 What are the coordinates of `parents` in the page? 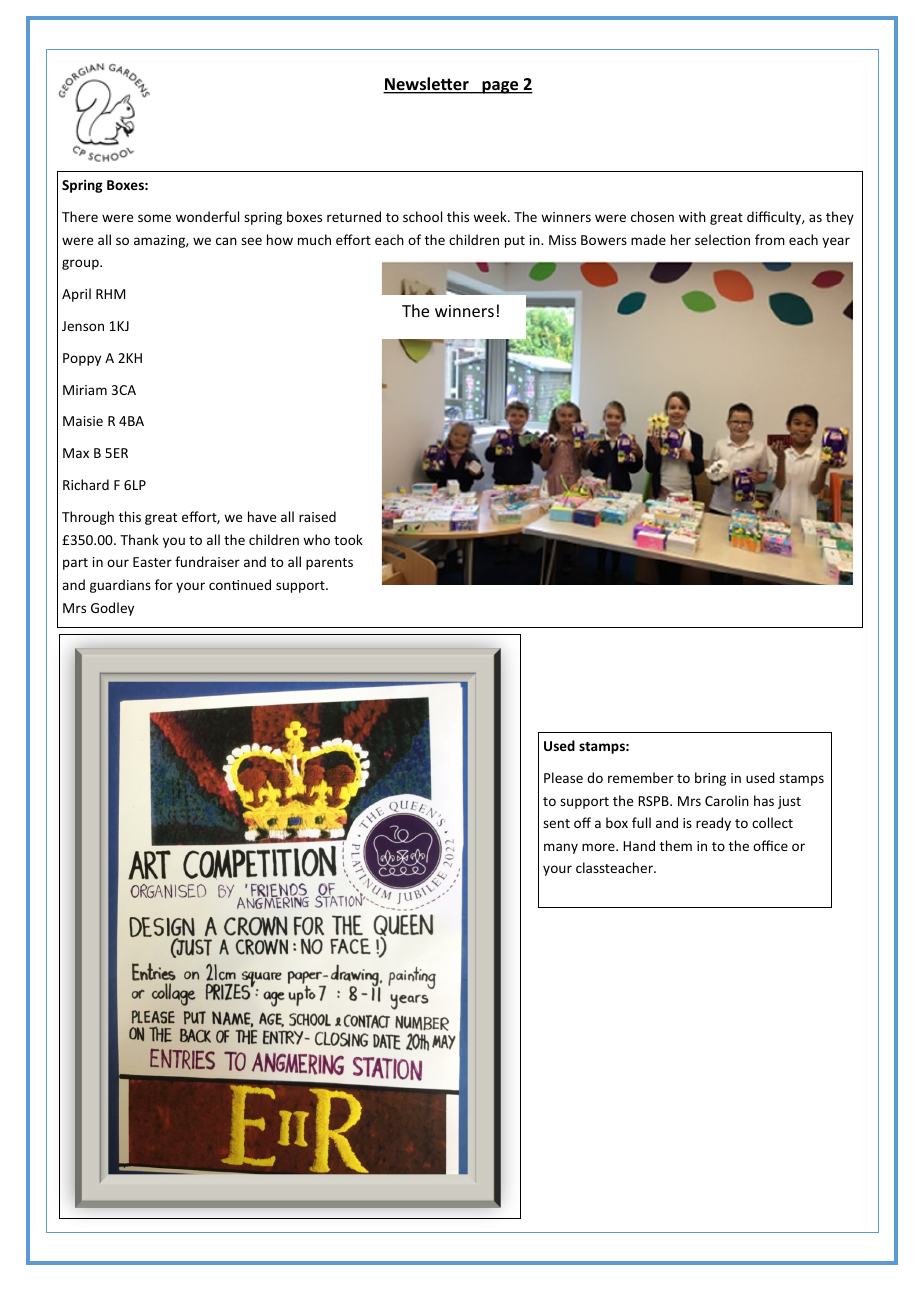 It's located at (329, 564).
